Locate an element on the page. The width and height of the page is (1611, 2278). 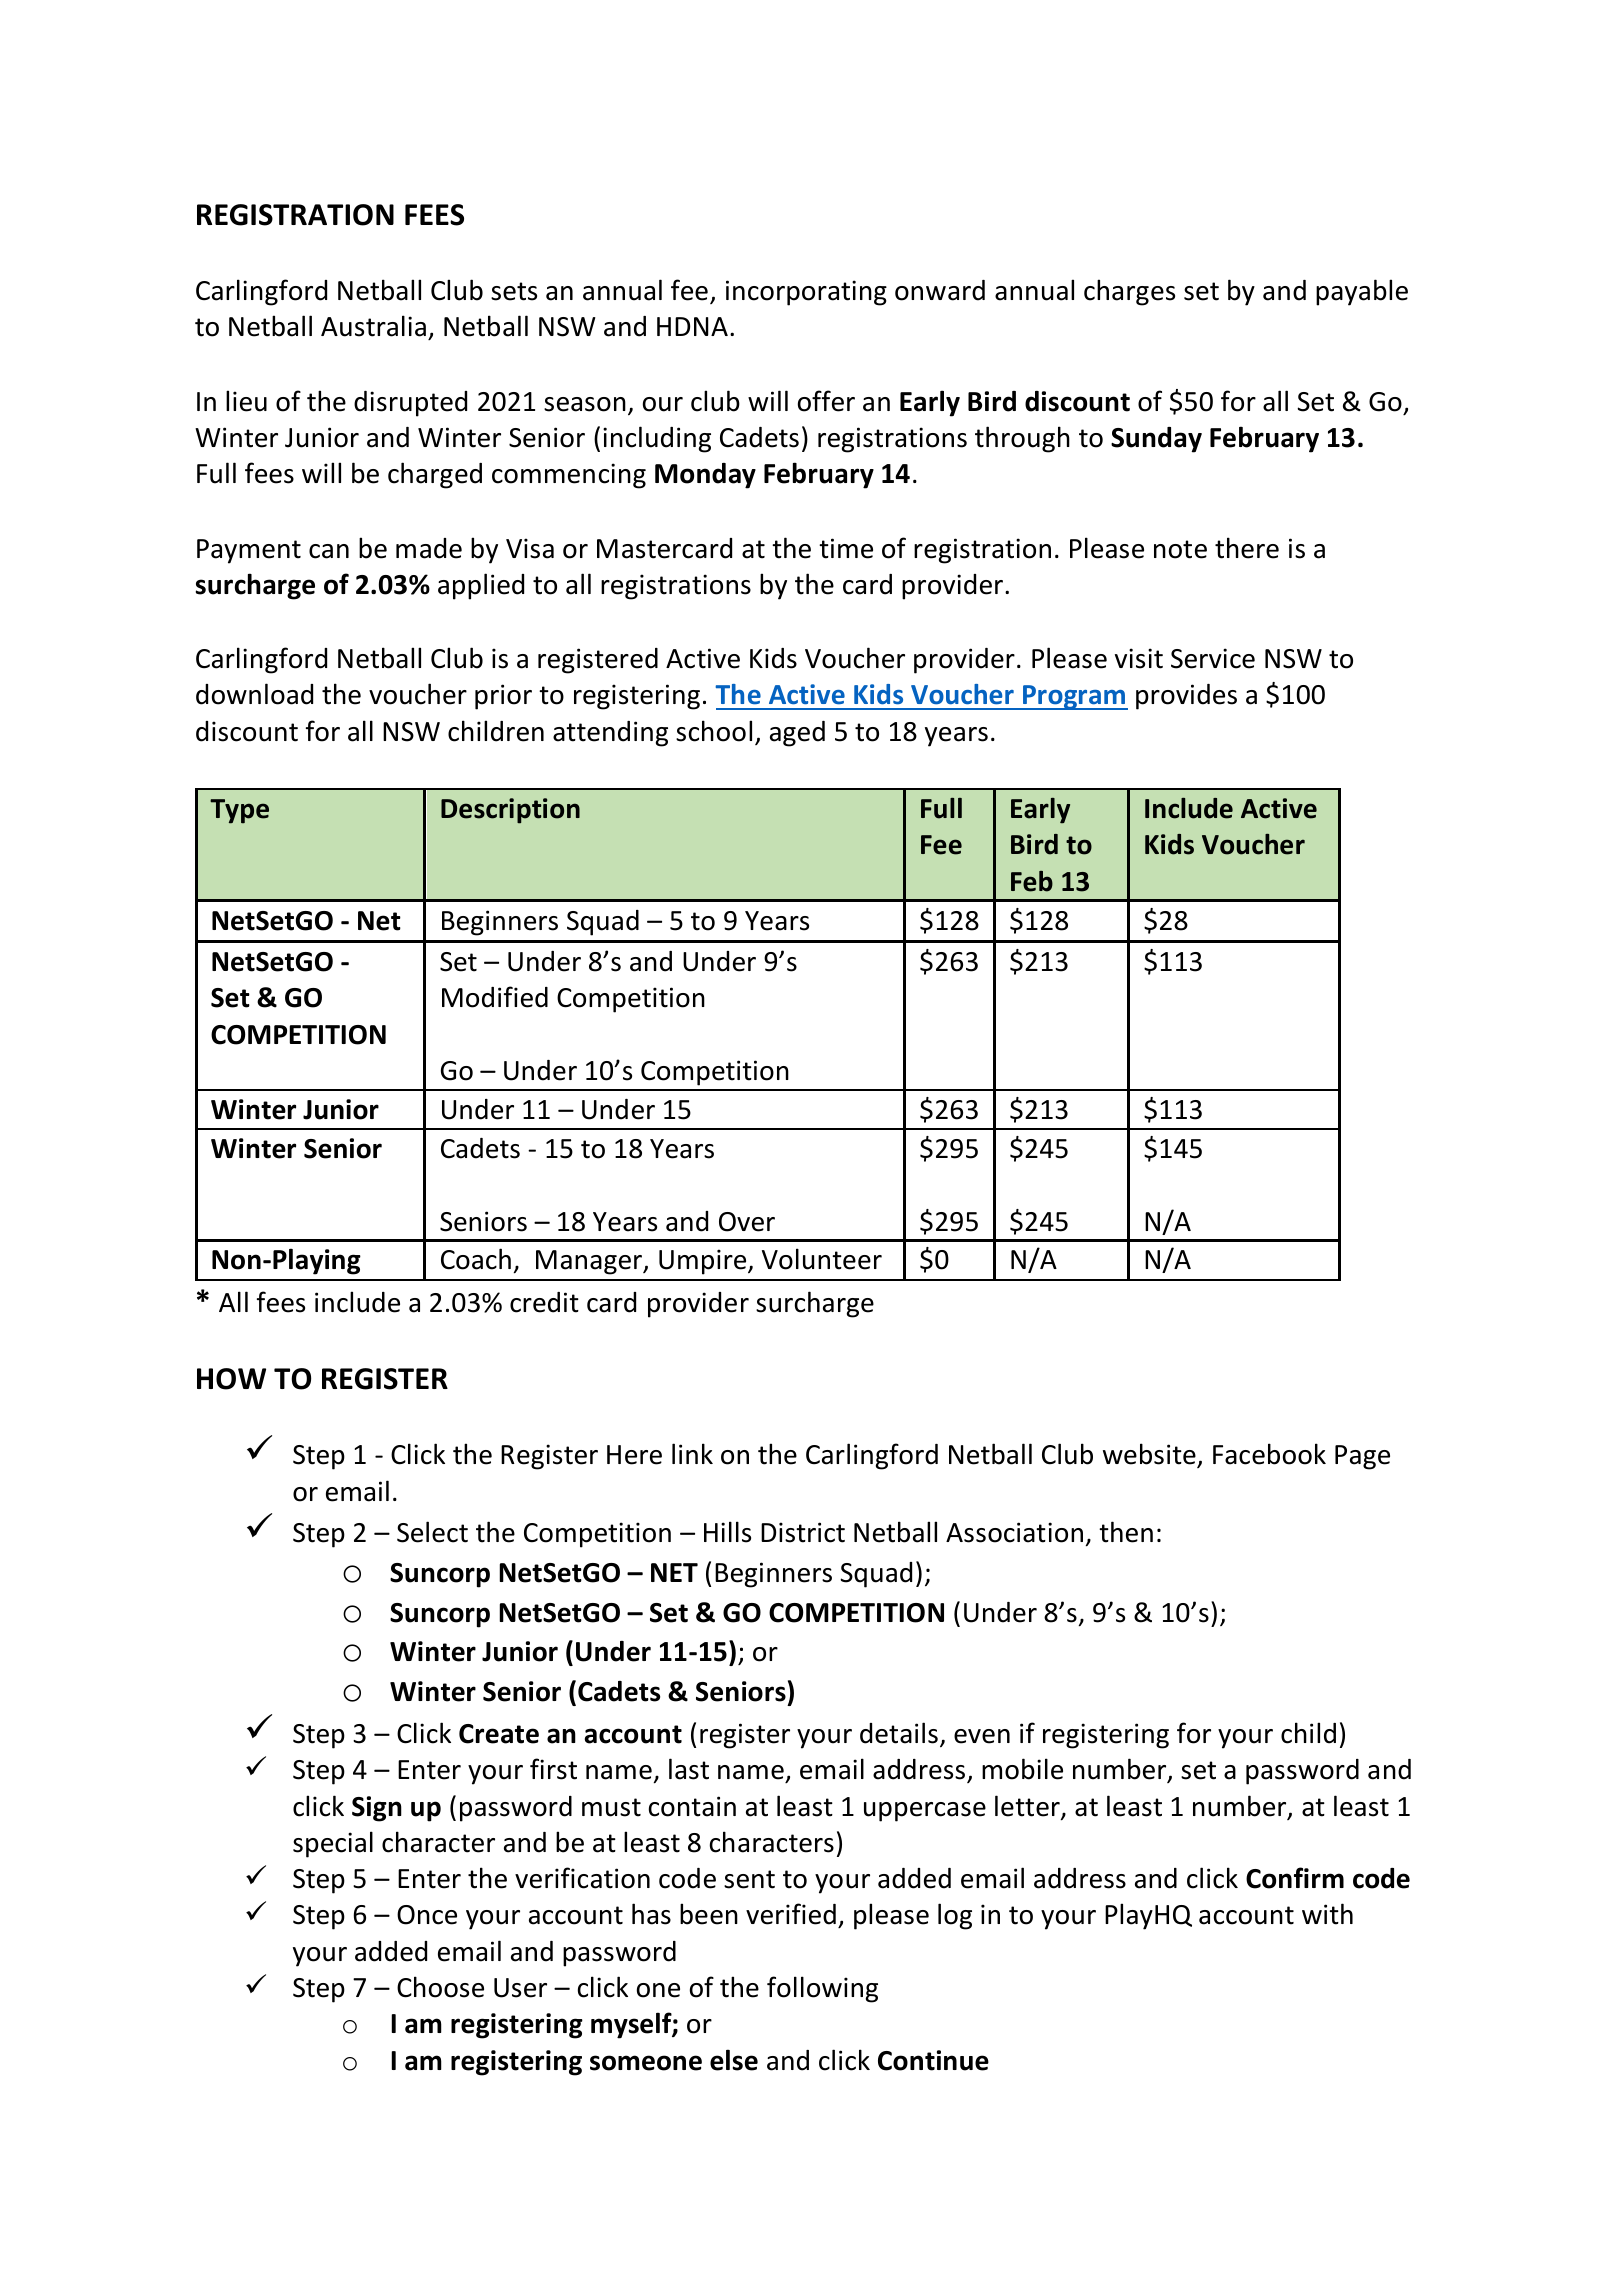
Australia is located at coordinates (373, 326).
